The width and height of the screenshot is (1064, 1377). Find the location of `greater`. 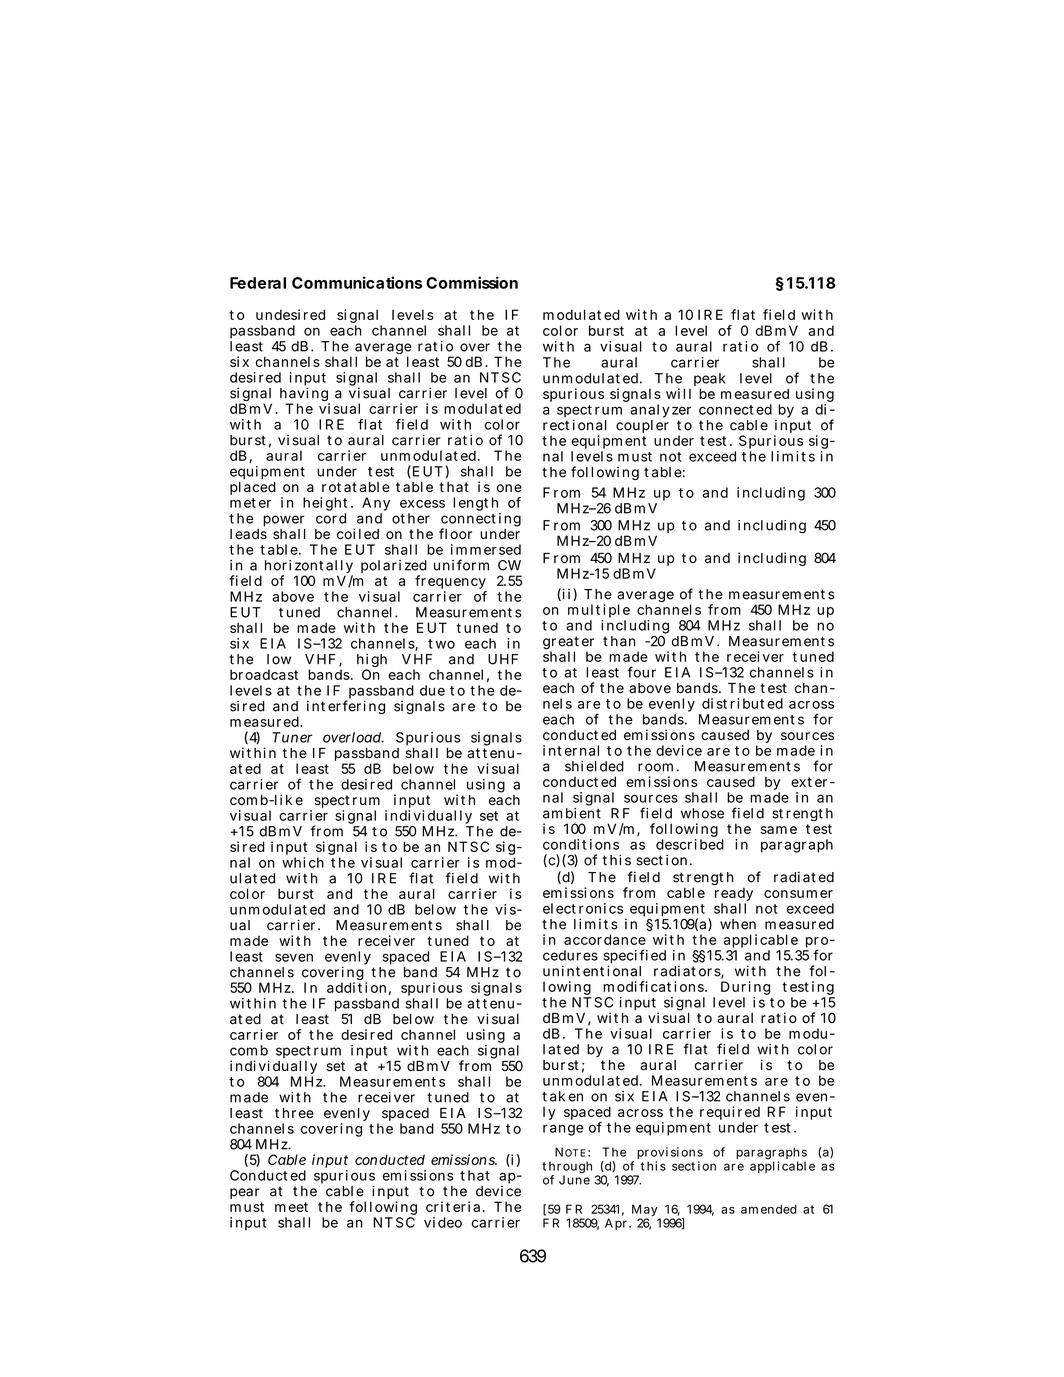

greater is located at coordinates (568, 644).
